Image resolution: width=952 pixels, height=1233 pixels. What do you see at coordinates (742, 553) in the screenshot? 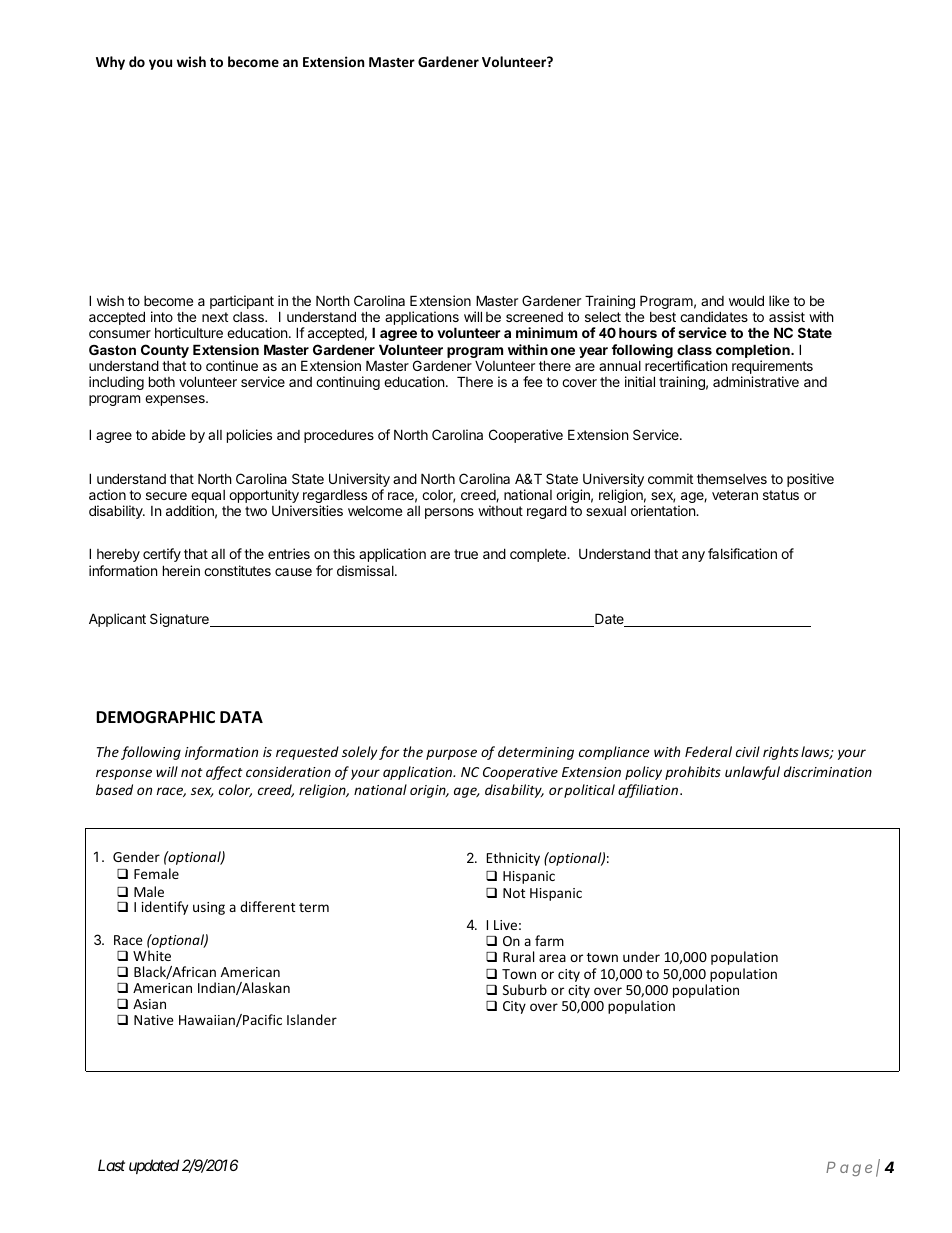
I see `falsification` at bounding box center [742, 553].
